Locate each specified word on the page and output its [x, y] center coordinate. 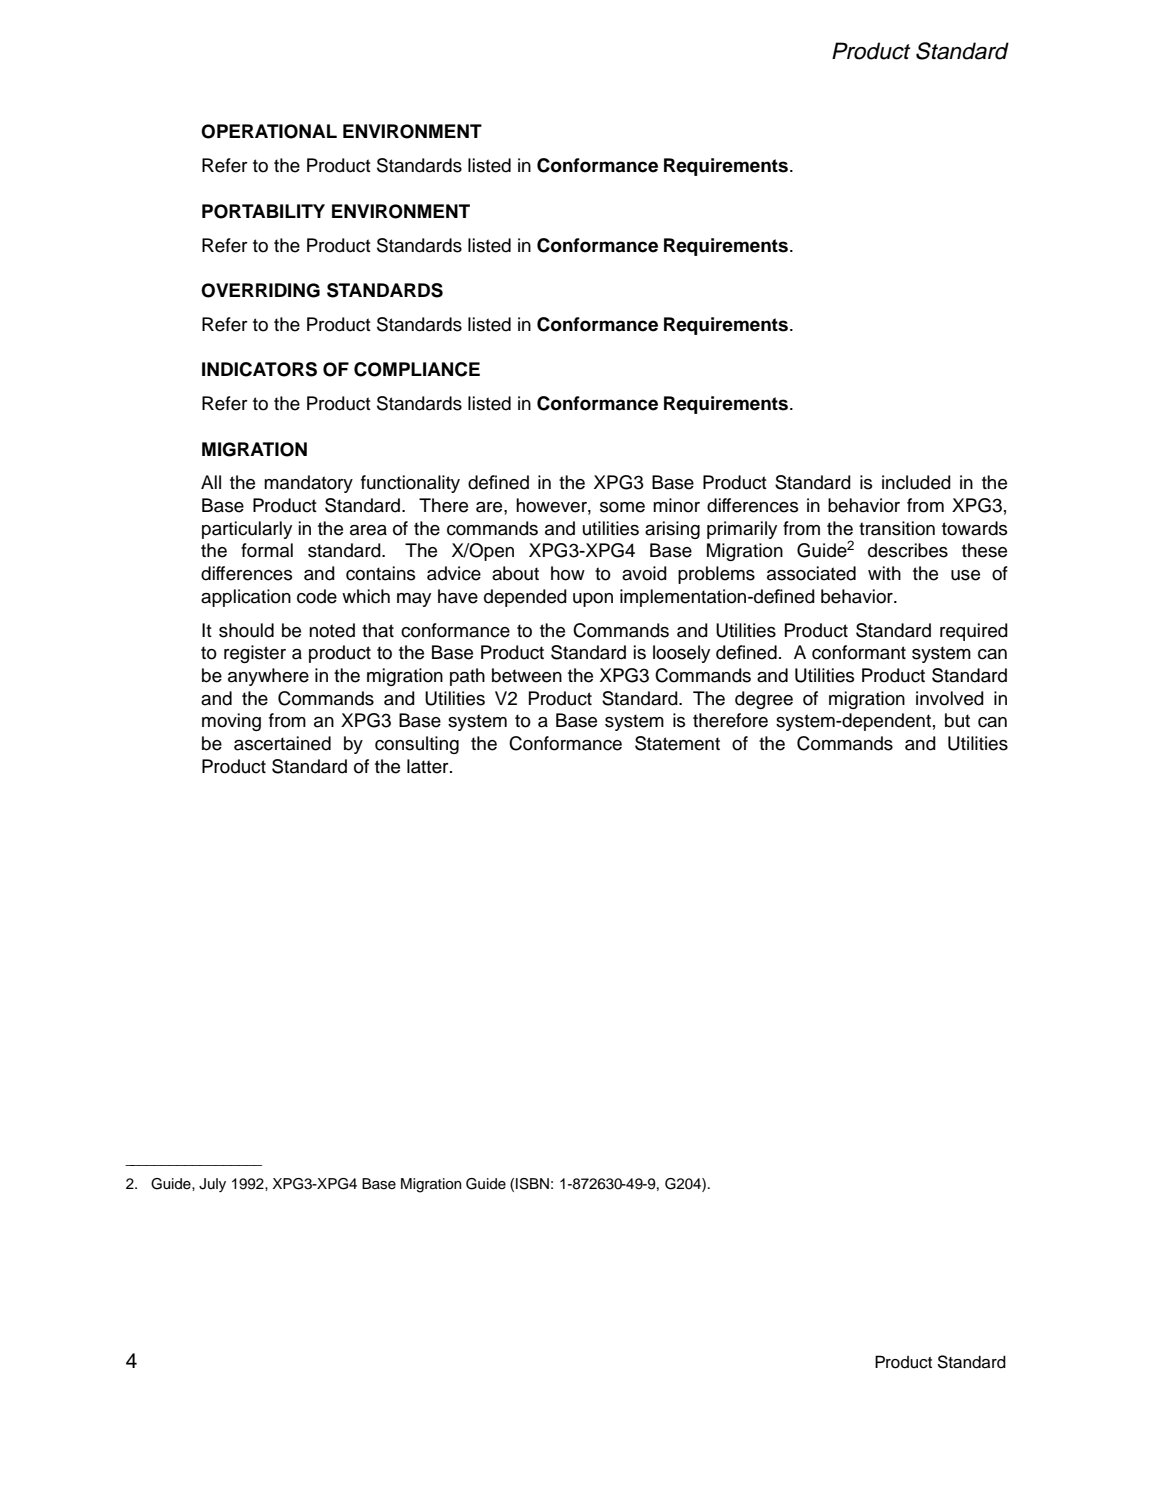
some [622, 507]
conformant [859, 652]
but [957, 720]
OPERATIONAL [269, 131]
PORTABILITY [263, 211]
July [212, 1185]
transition [897, 528]
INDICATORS [259, 369]
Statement [677, 743]
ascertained [282, 743]
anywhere [268, 677]
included [916, 482]
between [527, 675]
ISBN [532, 1184]
